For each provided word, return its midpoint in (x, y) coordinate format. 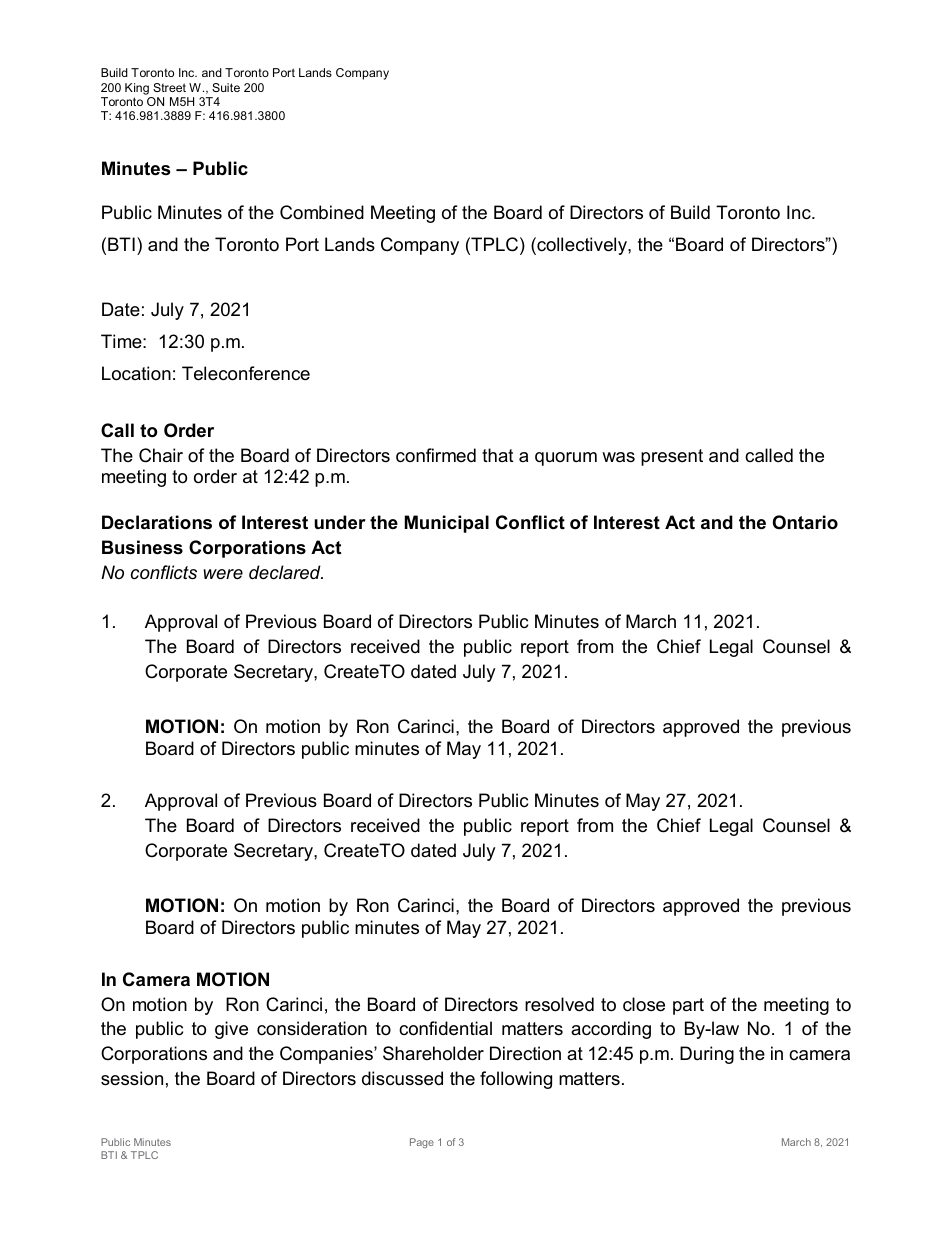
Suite (226, 87)
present (672, 457)
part (688, 1006)
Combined (322, 212)
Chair (161, 455)
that (498, 455)
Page (422, 1143)
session (132, 1078)
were (223, 574)
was (618, 457)
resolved (559, 1004)
